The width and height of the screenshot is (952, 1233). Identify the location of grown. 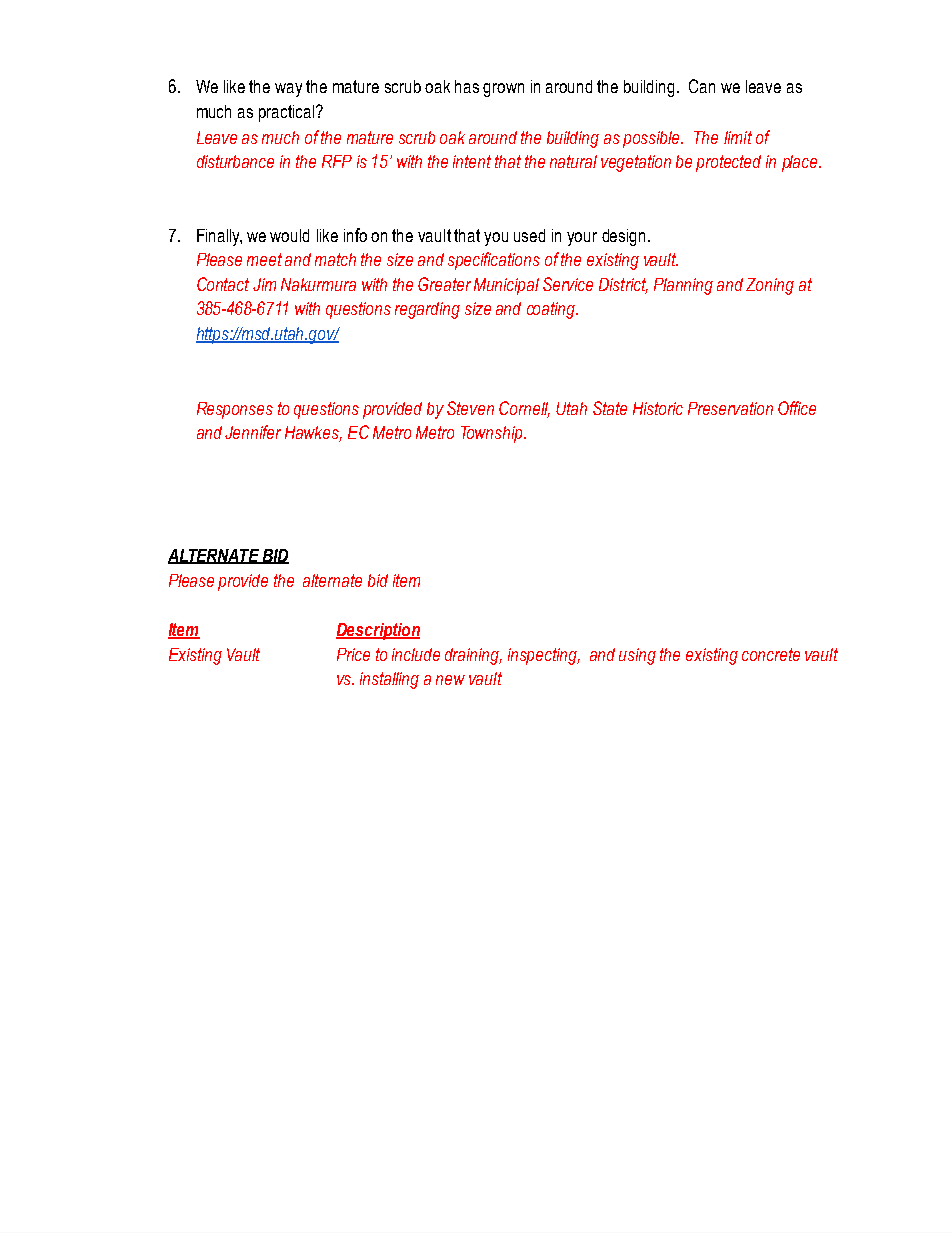
(503, 90).
